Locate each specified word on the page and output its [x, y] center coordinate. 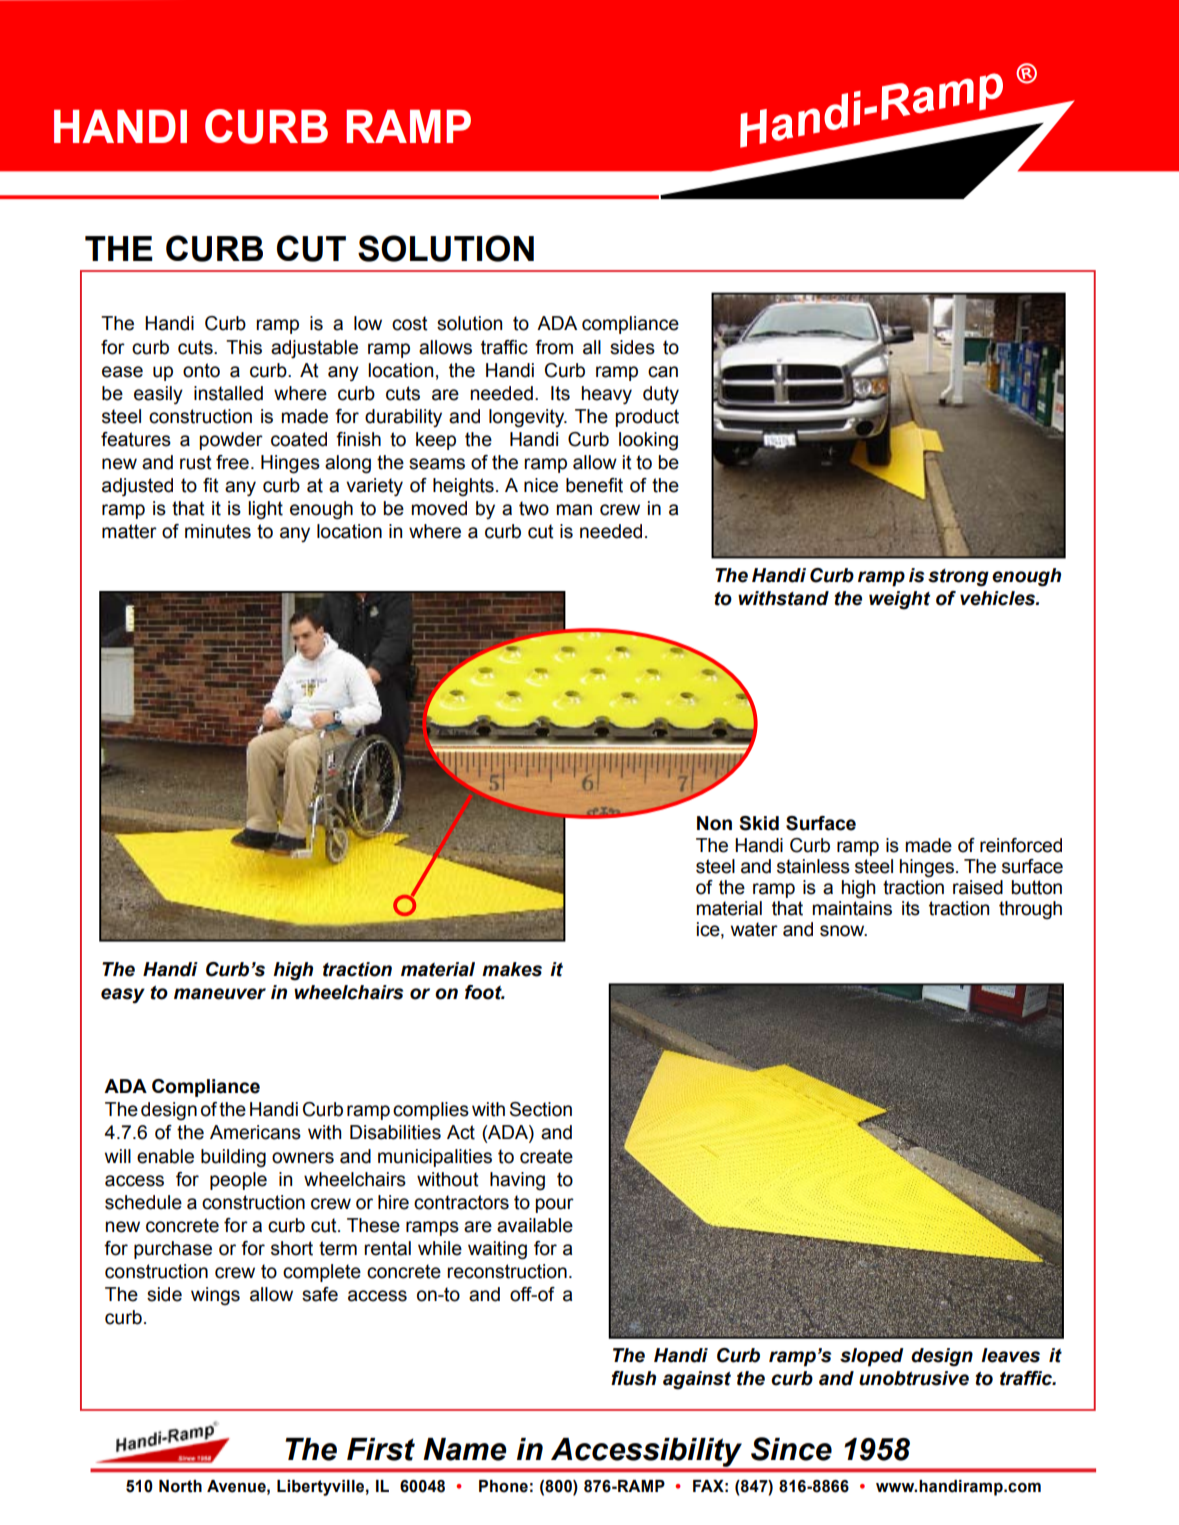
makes [512, 969]
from [554, 347]
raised [978, 887]
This [244, 347]
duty [661, 395]
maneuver [220, 994]
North [180, 1486]
